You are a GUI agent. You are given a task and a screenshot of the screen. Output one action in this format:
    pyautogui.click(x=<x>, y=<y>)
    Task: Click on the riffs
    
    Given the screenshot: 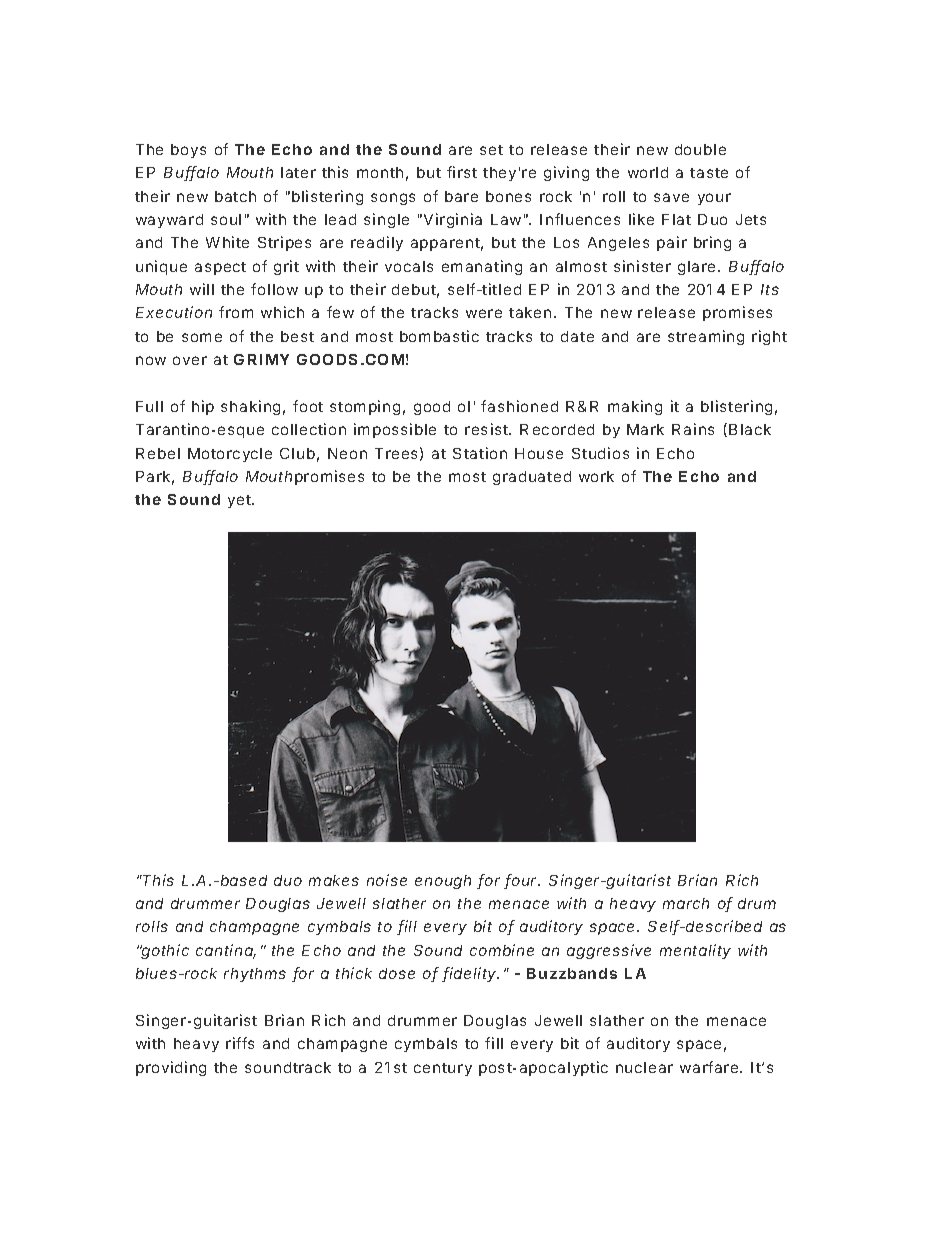 What is the action you would take?
    pyautogui.click(x=240, y=1043)
